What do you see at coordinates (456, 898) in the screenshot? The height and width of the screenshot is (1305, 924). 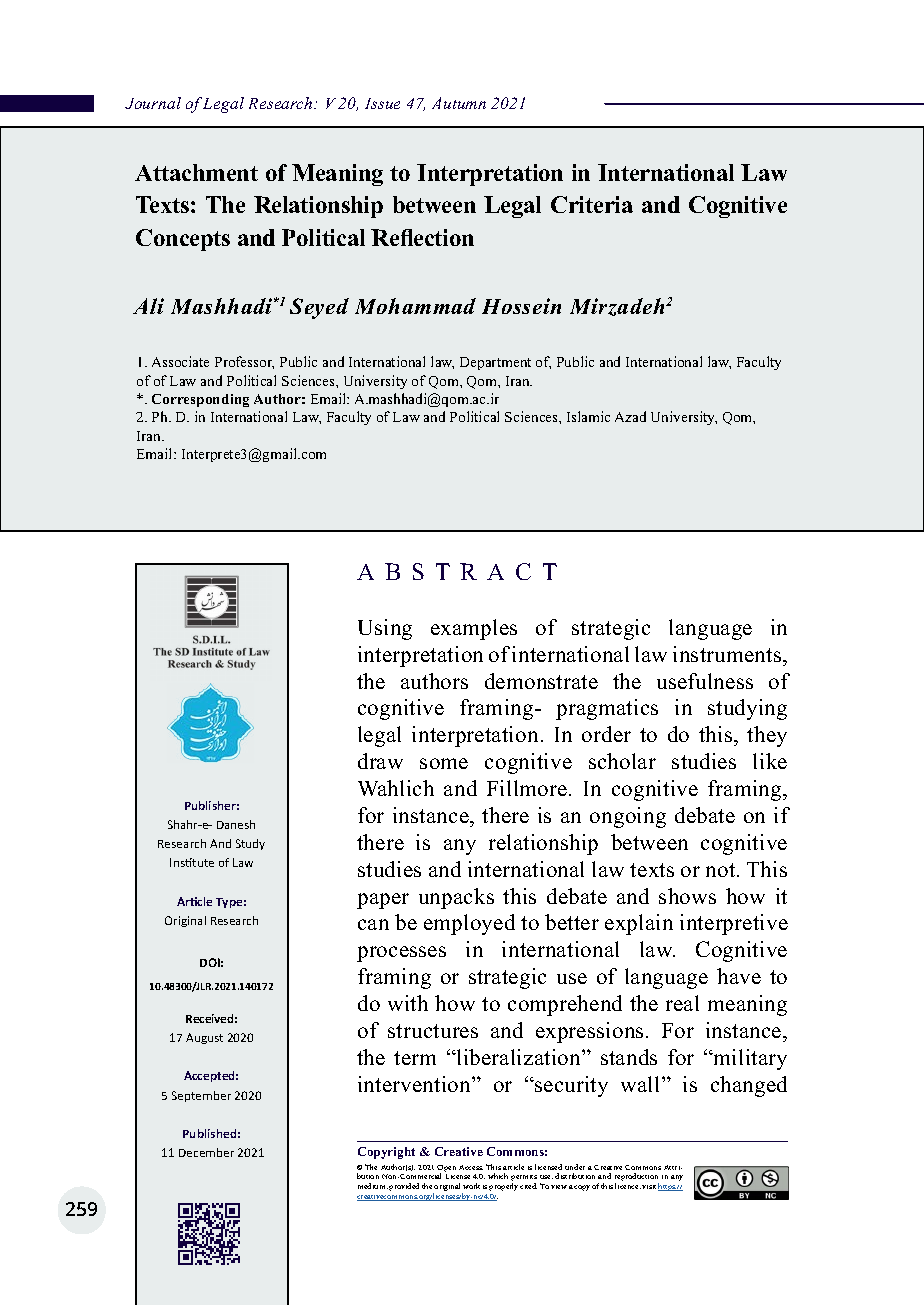 I see `unpacks` at bounding box center [456, 898].
